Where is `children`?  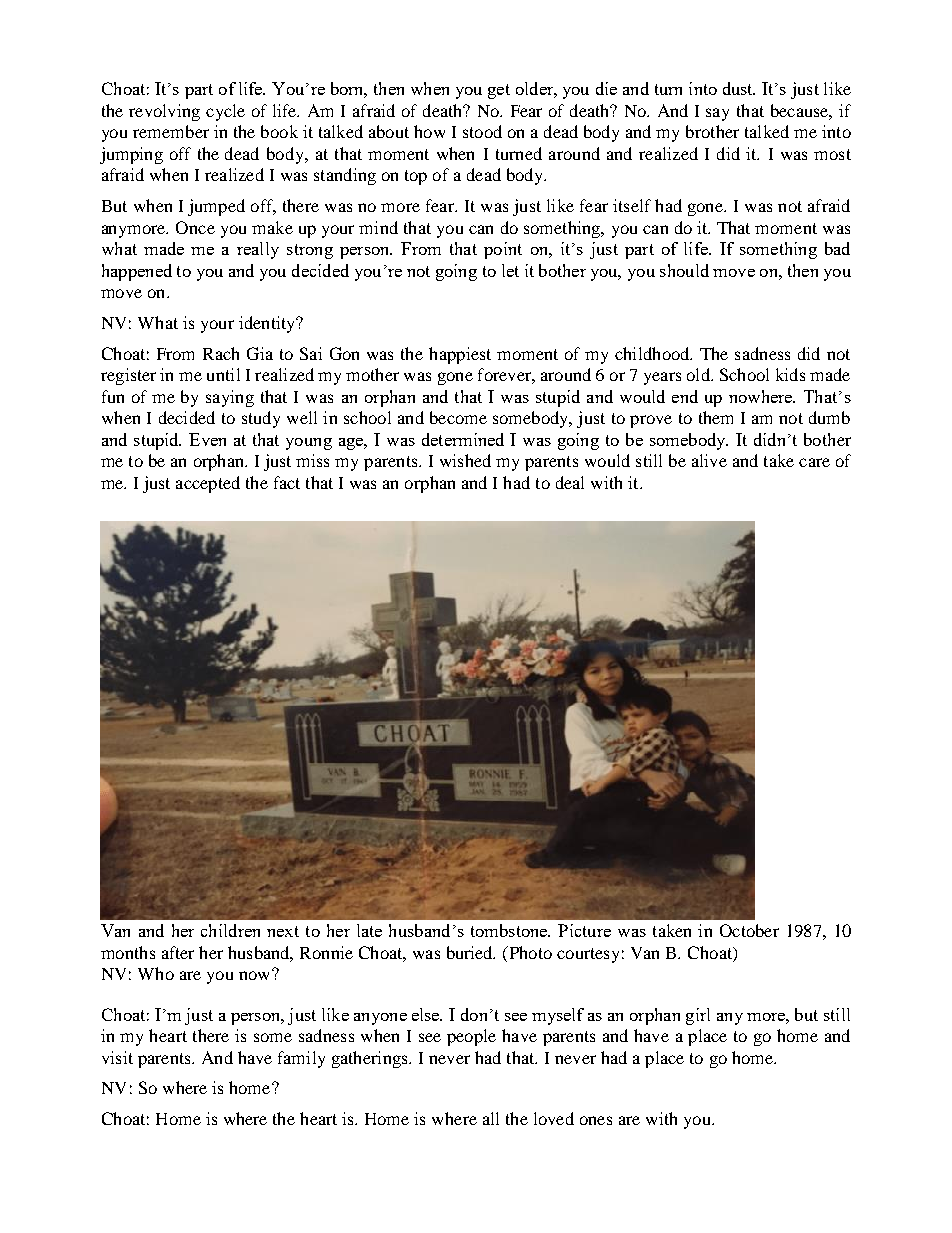 children is located at coordinates (230, 930).
